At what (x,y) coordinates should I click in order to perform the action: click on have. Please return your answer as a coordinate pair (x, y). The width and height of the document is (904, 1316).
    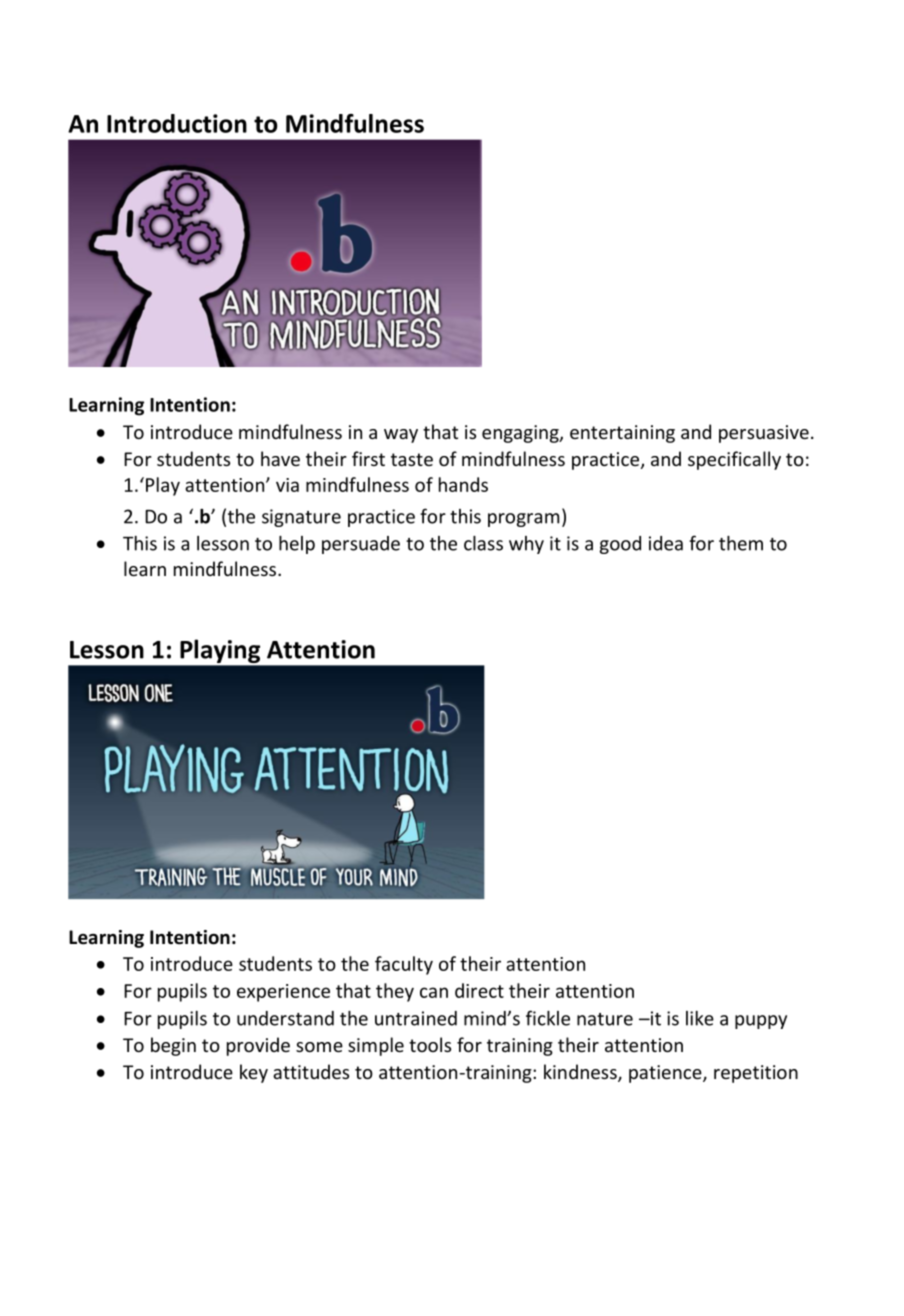
    Looking at the image, I should click on (280, 458).
